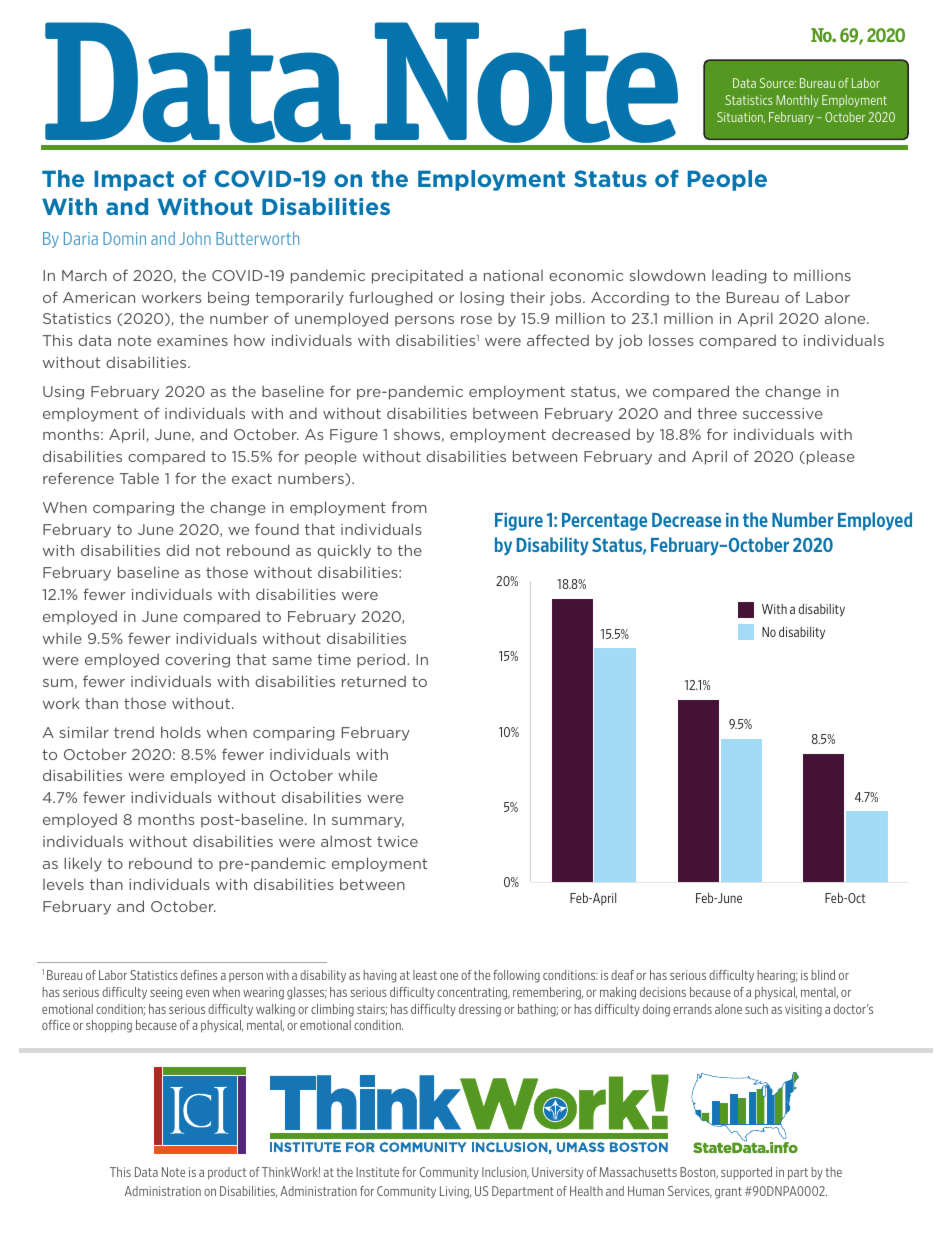  I want to click on Living, so click(455, 1192).
